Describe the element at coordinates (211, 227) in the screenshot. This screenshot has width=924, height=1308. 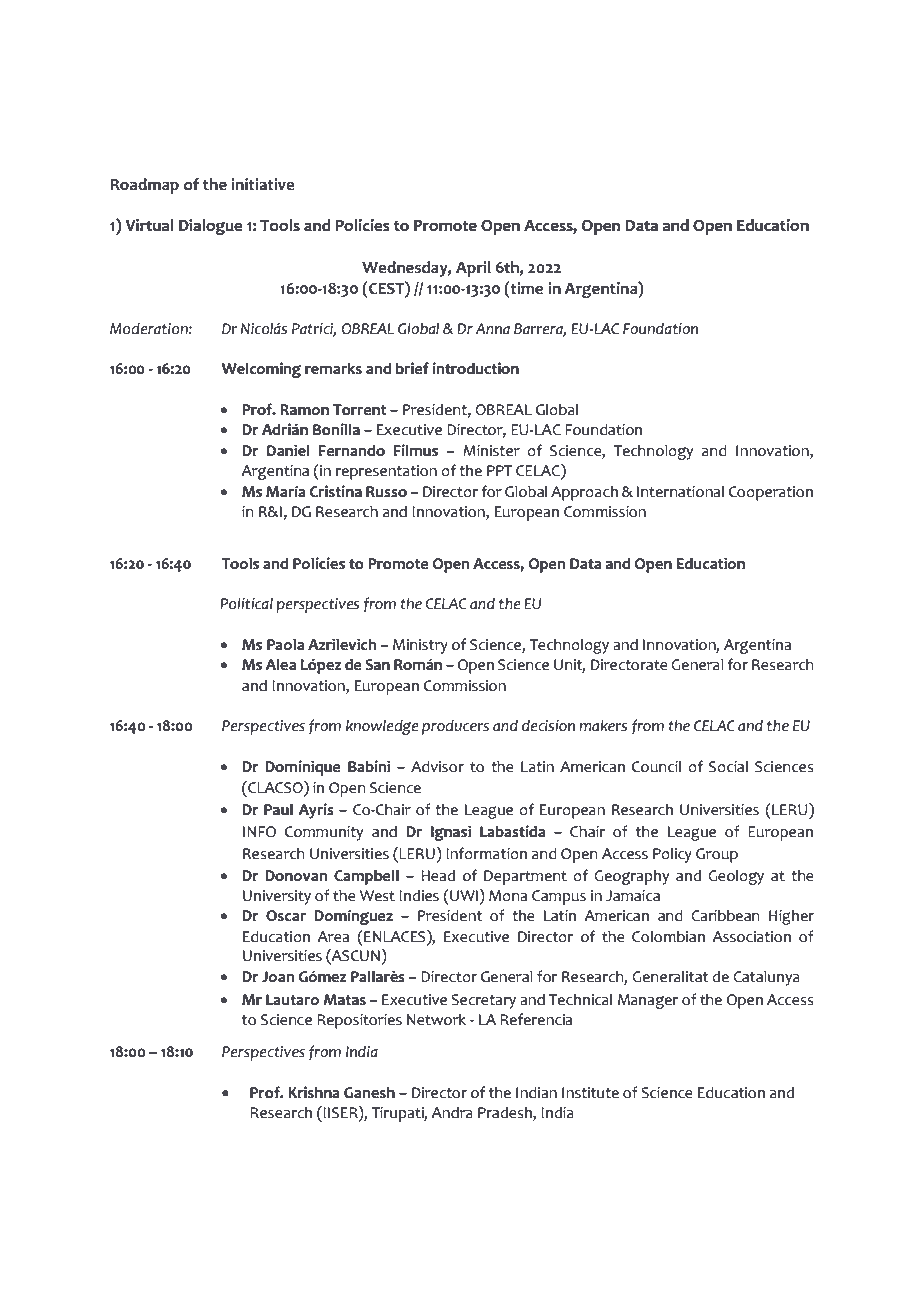
I see `Dialogue` at that location.
